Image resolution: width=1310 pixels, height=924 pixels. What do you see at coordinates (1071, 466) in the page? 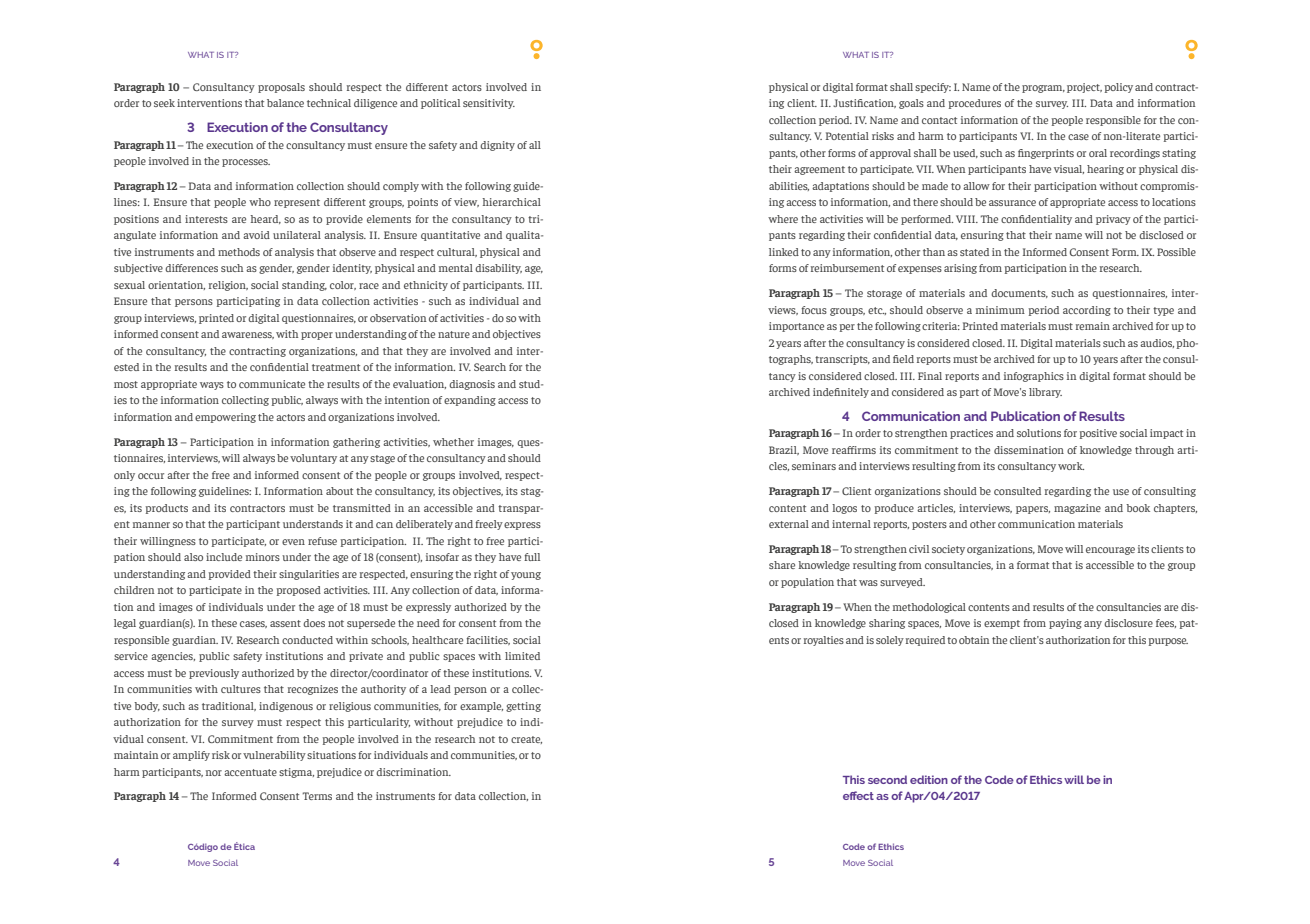
I see `work` at bounding box center [1071, 466].
